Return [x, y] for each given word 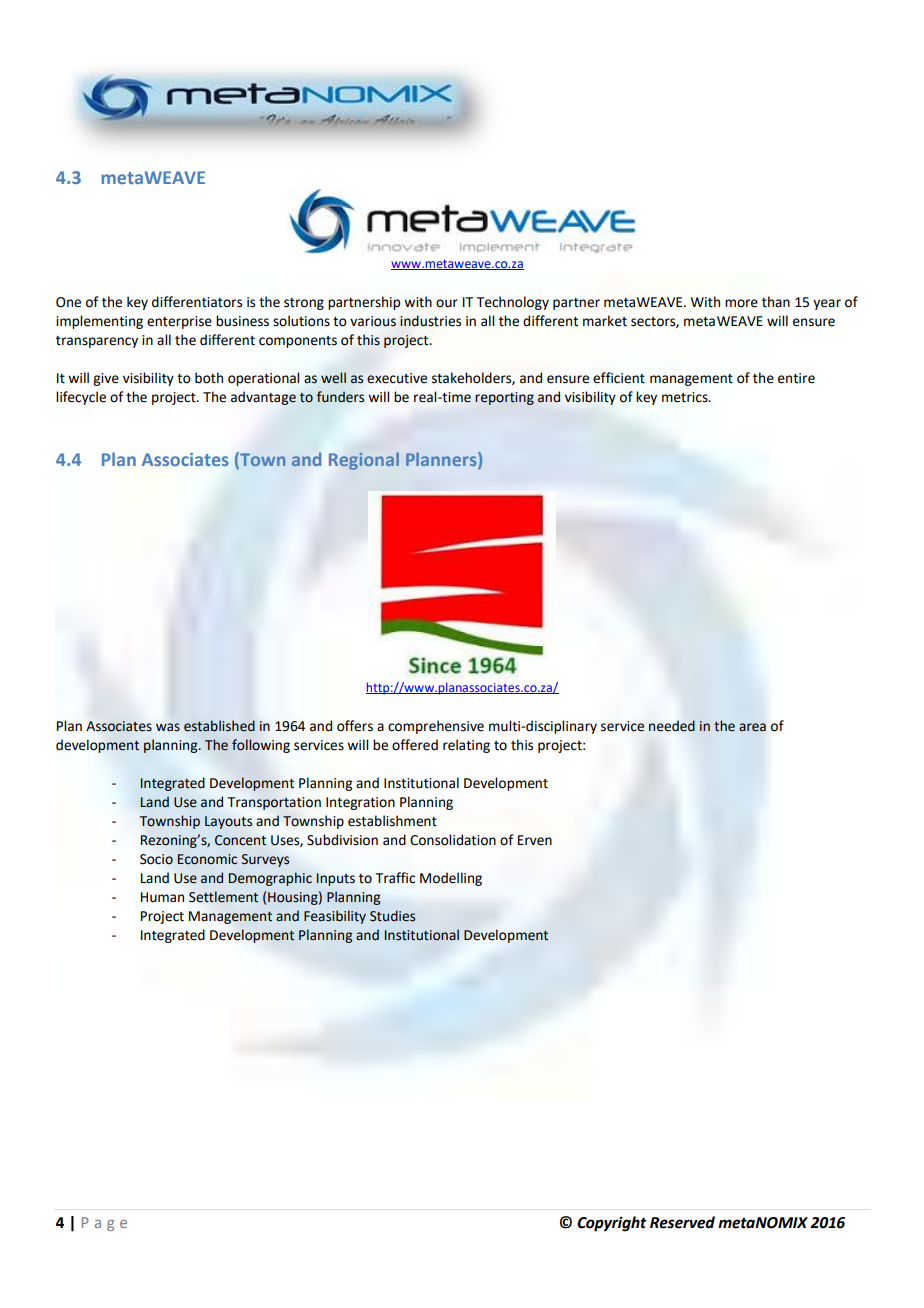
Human [162, 897]
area [752, 727]
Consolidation [453, 840]
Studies [392, 916]
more [741, 303]
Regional [364, 461]
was [168, 727]
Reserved [682, 1222]
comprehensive [436, 727]
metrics [686, 397]
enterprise [179, 322]
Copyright [612, 1224]
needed [672, 726]
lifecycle [81, 398]
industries [430, 321]
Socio [156, 859]
